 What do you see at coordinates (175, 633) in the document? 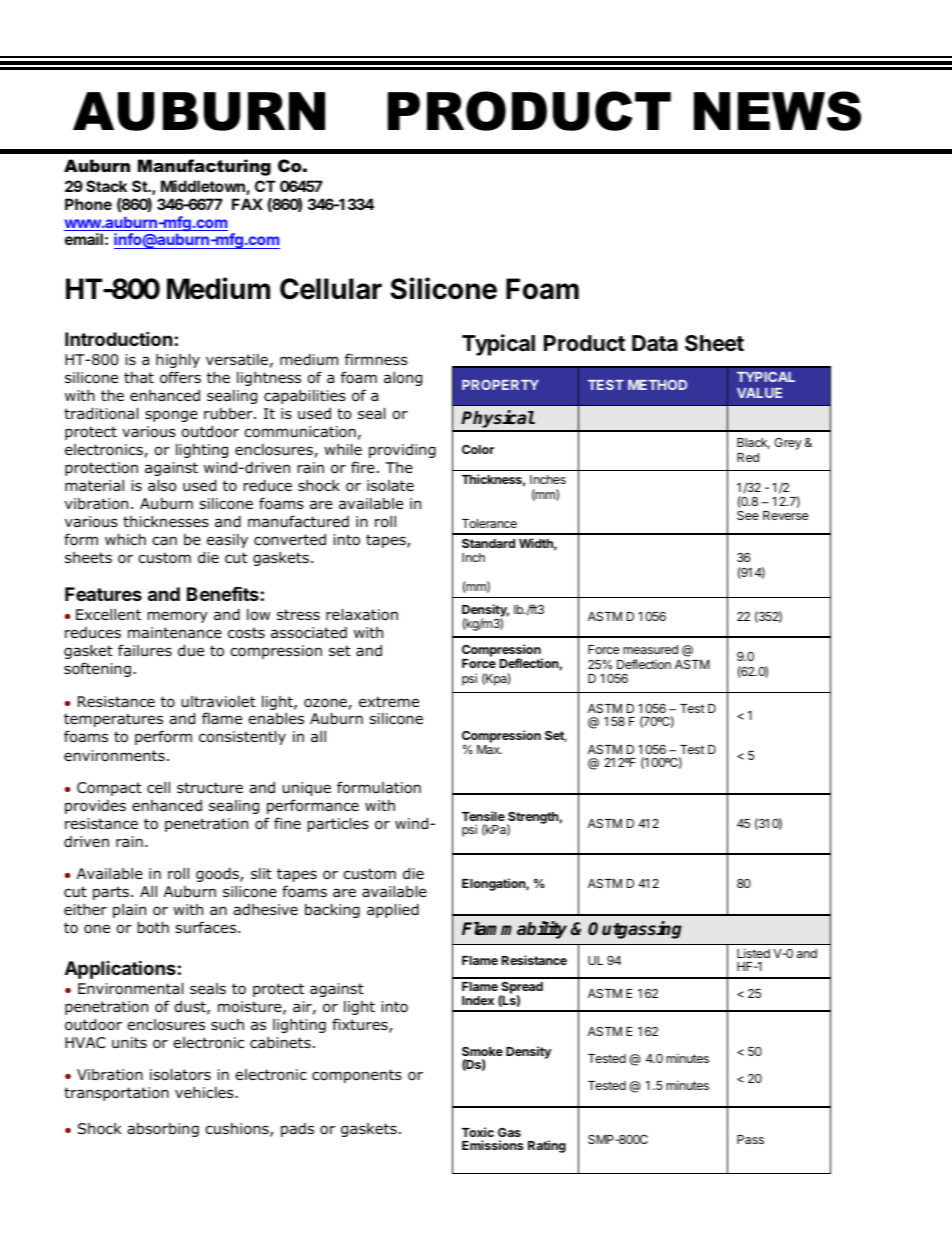
I see `maintenance` at bounding box center [175, 633].
